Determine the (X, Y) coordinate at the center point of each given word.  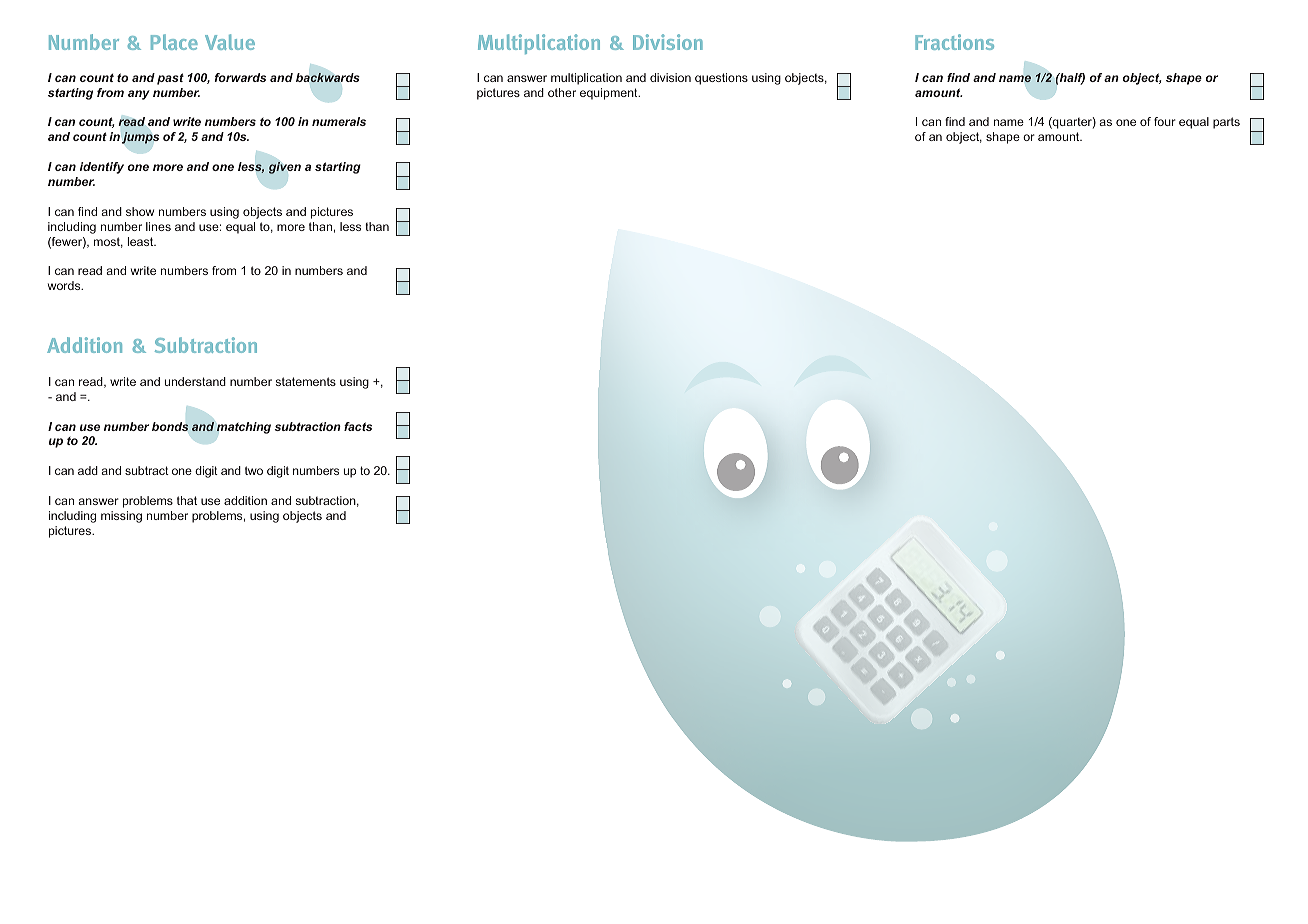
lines (158, 226)
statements (306, 381)
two (254, 470)
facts (358, 426)
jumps (140, 138)
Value (230, 42)
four (1165, 121)
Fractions (954, 42)
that (187, 500)
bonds (170, 426)
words (65, 285)
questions (721, 79)
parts (1226, 123)
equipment (610, 94)
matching (244, 428)
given (284, 168)
